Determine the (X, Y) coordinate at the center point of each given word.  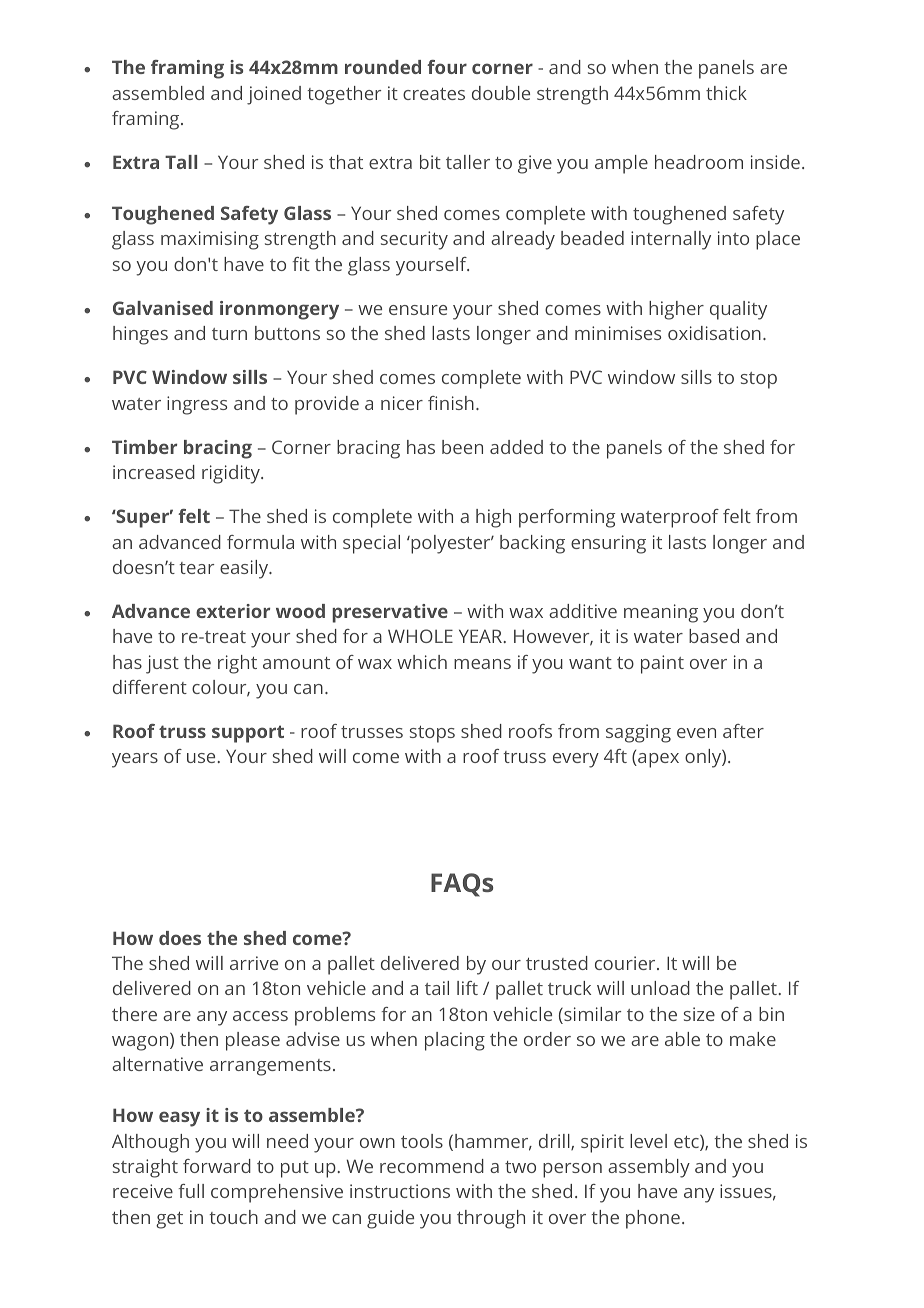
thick (726, 93)
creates (434, 94)
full (191, 1191)
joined (274, 95)
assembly (649, 1168)
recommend (432, 1166)
